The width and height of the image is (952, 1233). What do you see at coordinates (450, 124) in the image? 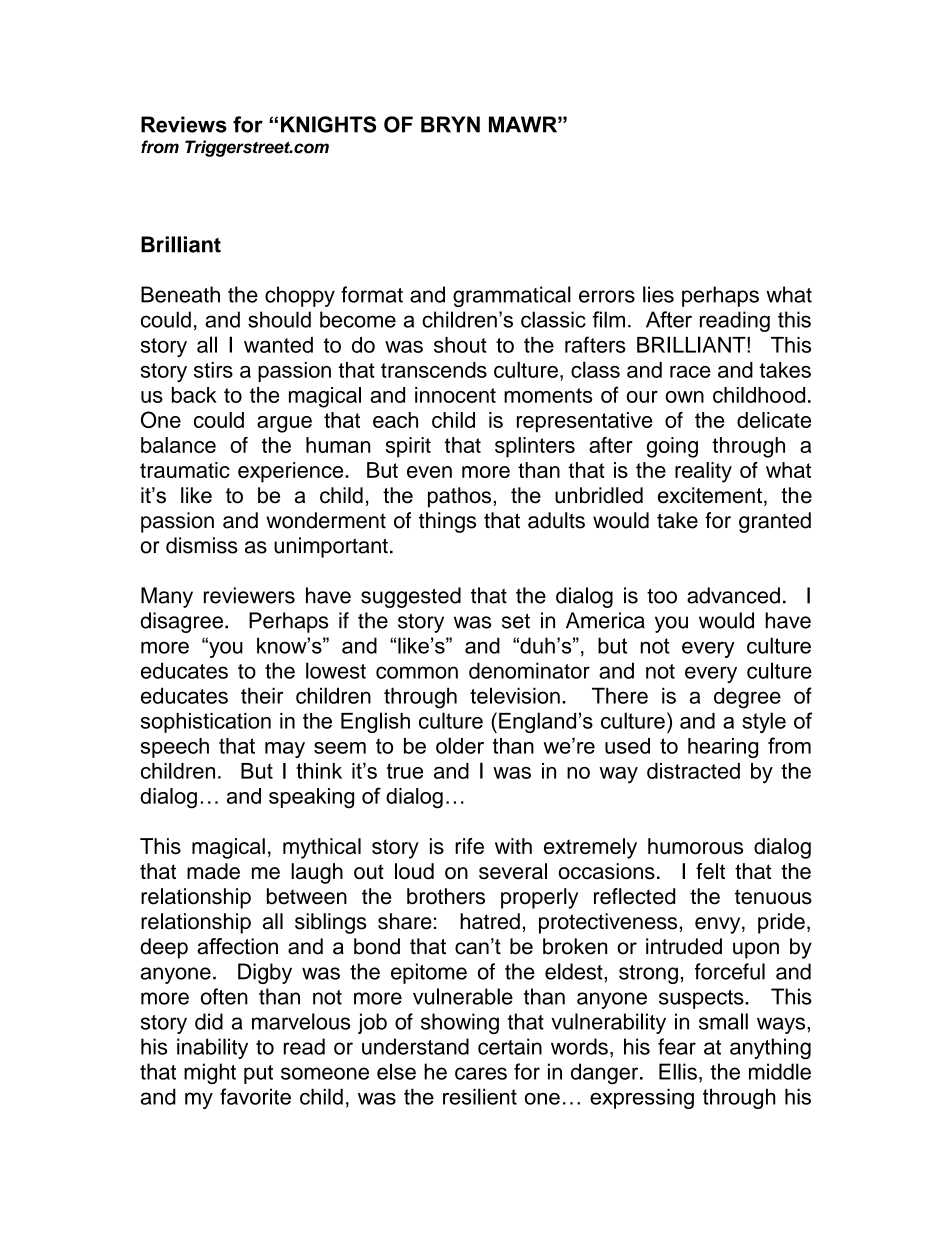
I see `BRYN` at bounding box center [450, 124].
